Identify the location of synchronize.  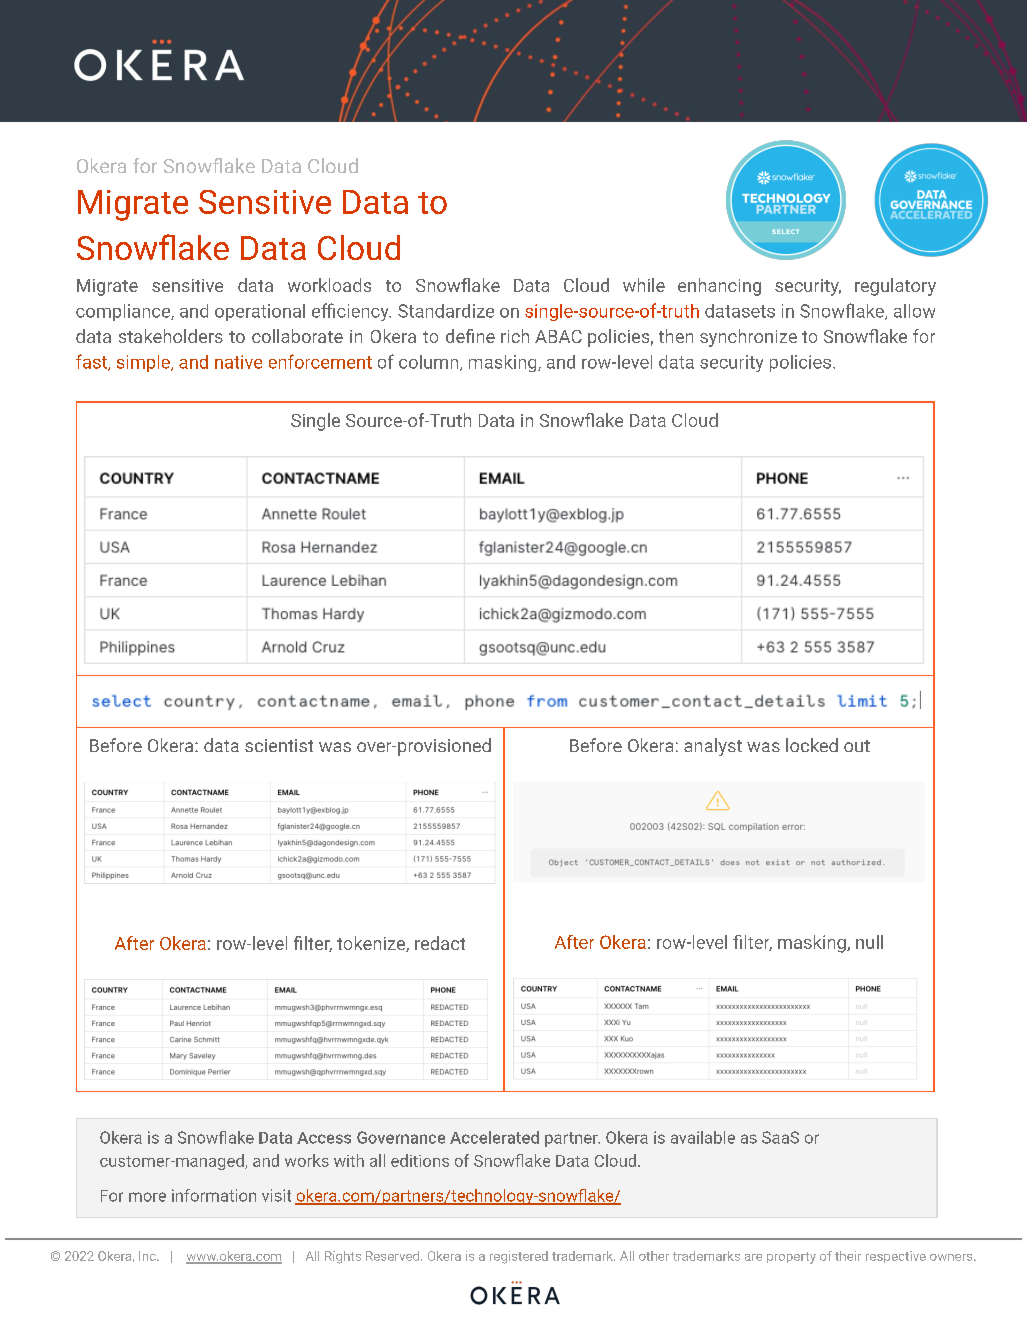
(748, 338).
